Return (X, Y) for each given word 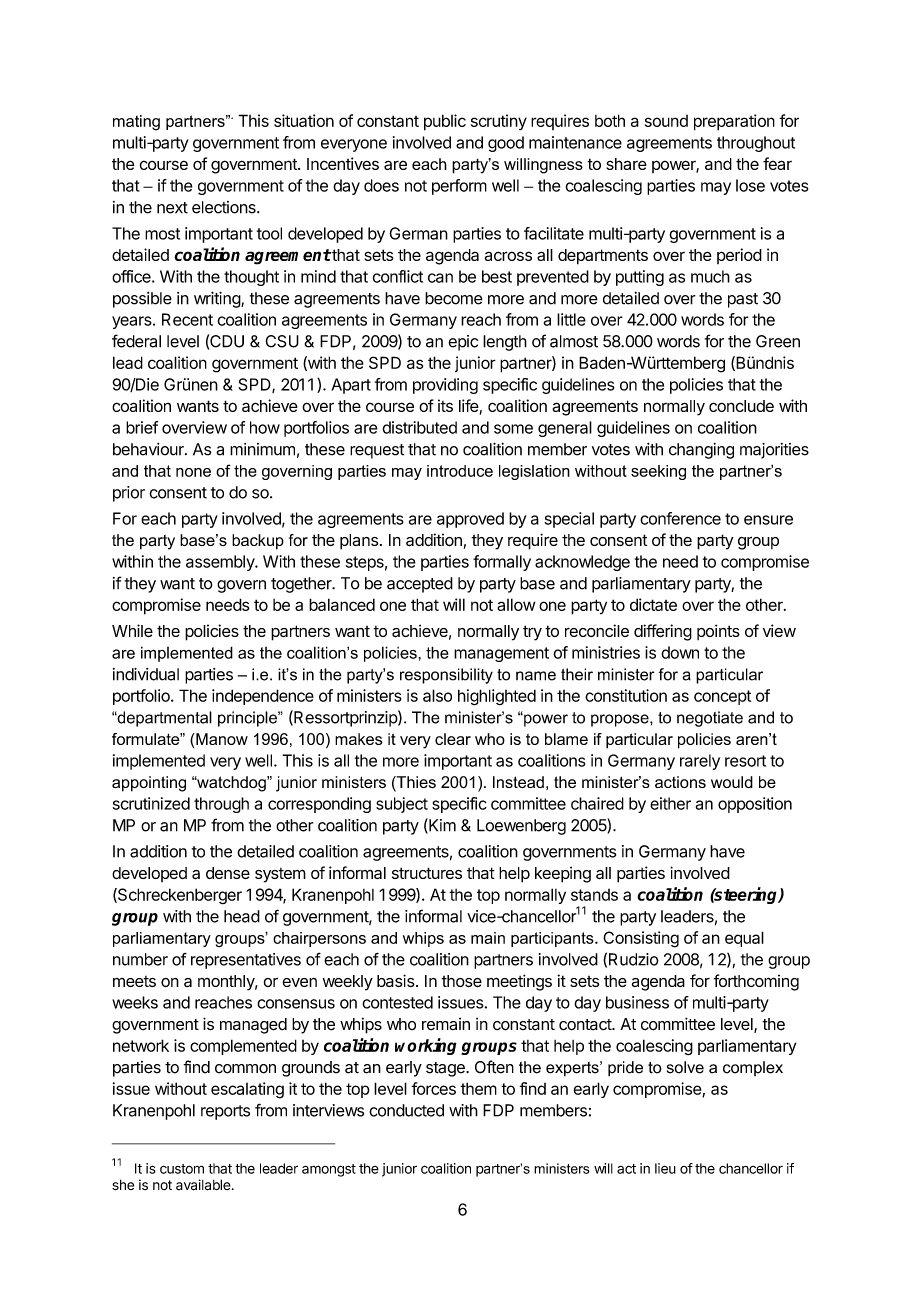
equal (744, 939)
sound (666, 121)
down (680, 652)
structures (427, 873)
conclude (741, 406)
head (242, 916)
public (445, 122)
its (445, 405)
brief (142, 427)
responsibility (446, 676)
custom (182, 1169)
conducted (406, 1110)
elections (225, 207)
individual (146, 674)
